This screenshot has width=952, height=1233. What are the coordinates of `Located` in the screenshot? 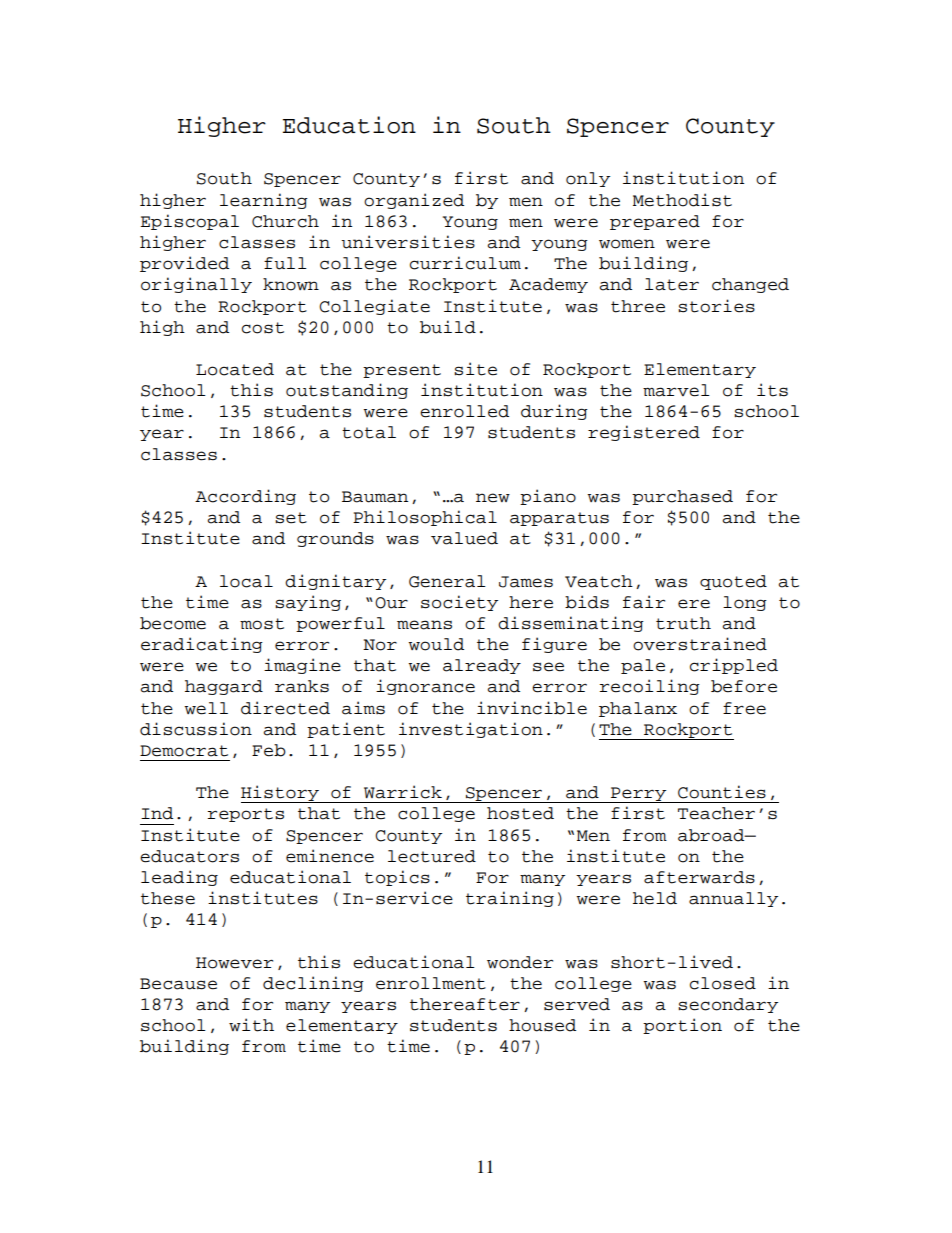 It's located at (235, 369).
